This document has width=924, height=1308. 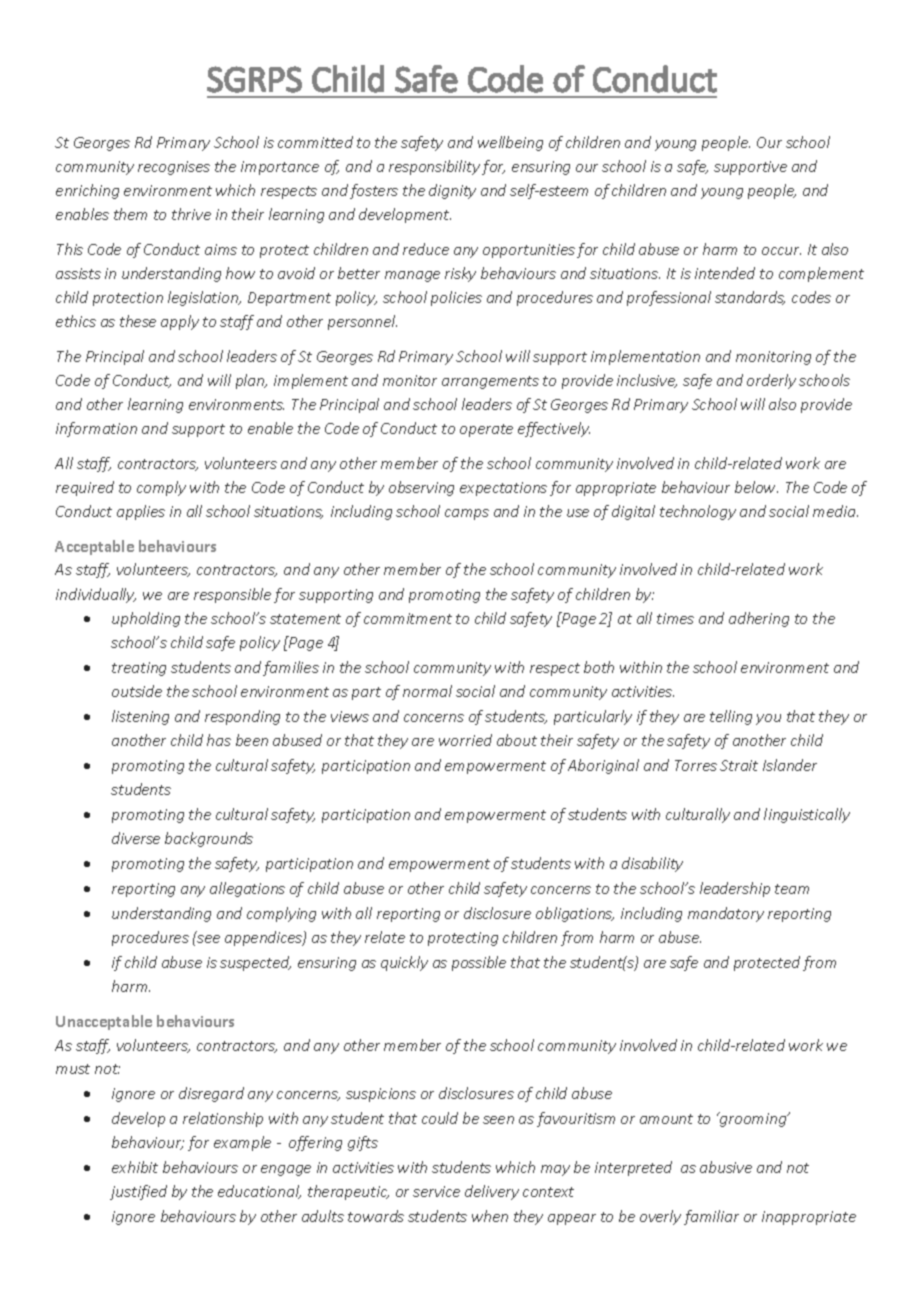 I want to click on occur, so click(x=781, y=251).
